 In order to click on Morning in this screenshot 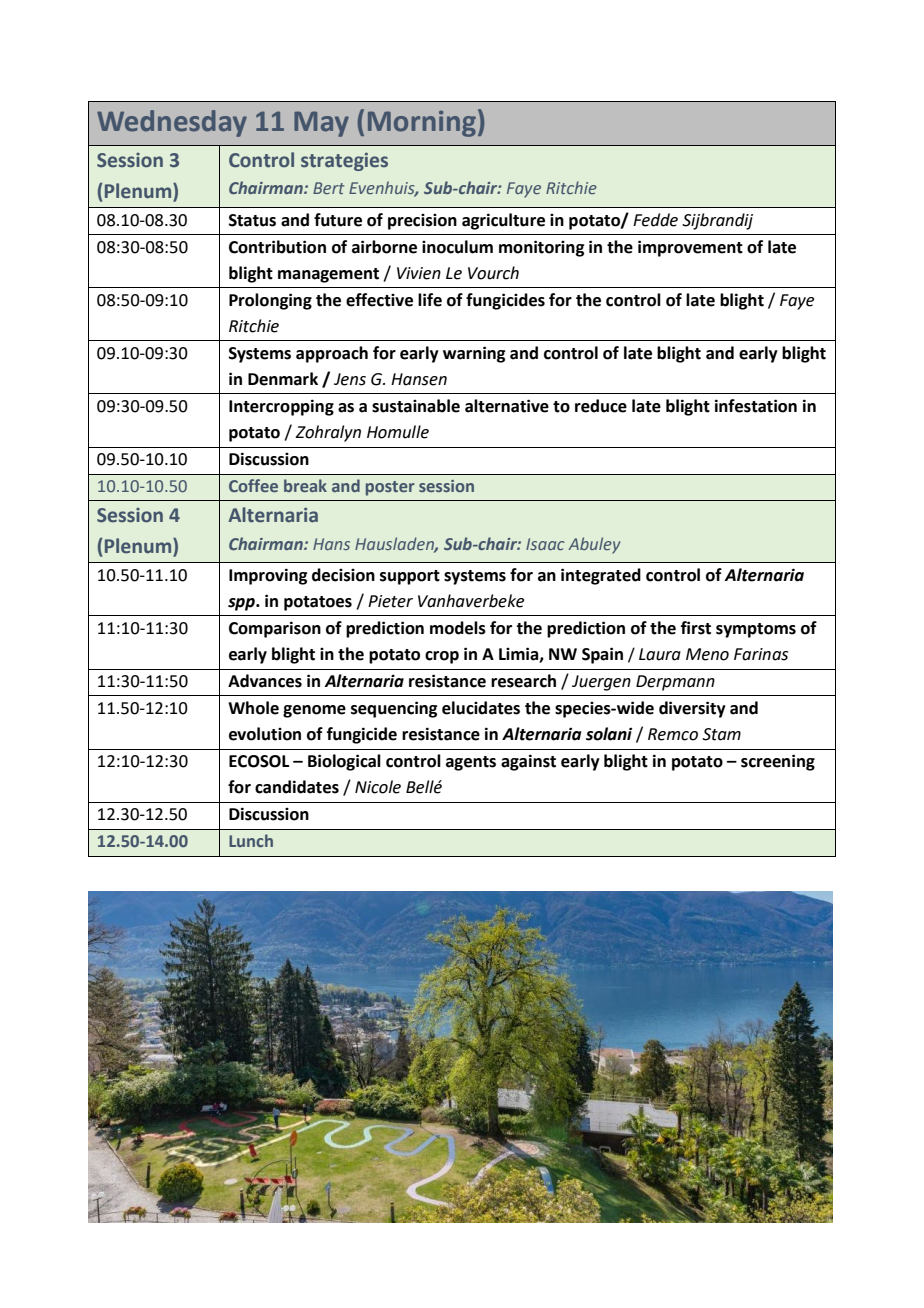, I will do `click(422, 124)`.
